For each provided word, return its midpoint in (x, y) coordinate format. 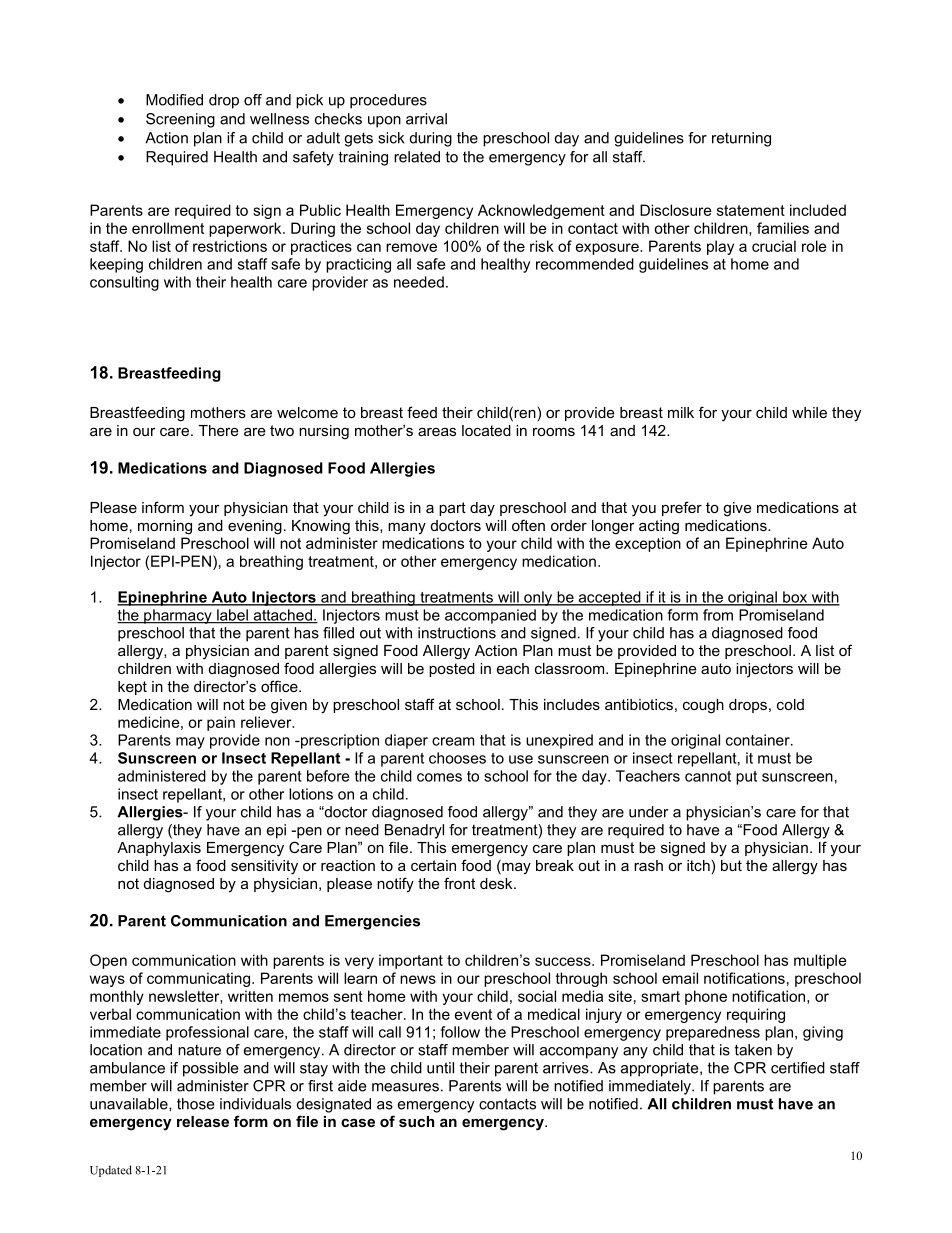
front (459, 883)
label (232, 616)
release (203, 1121)
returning (741, 139)
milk (681, 412)
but (731, 865)
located (486, 430)
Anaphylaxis (159, 849)
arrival (426, 119)
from (718, 615)
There (219, 430)
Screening (180, 120)
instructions (457, 633)
